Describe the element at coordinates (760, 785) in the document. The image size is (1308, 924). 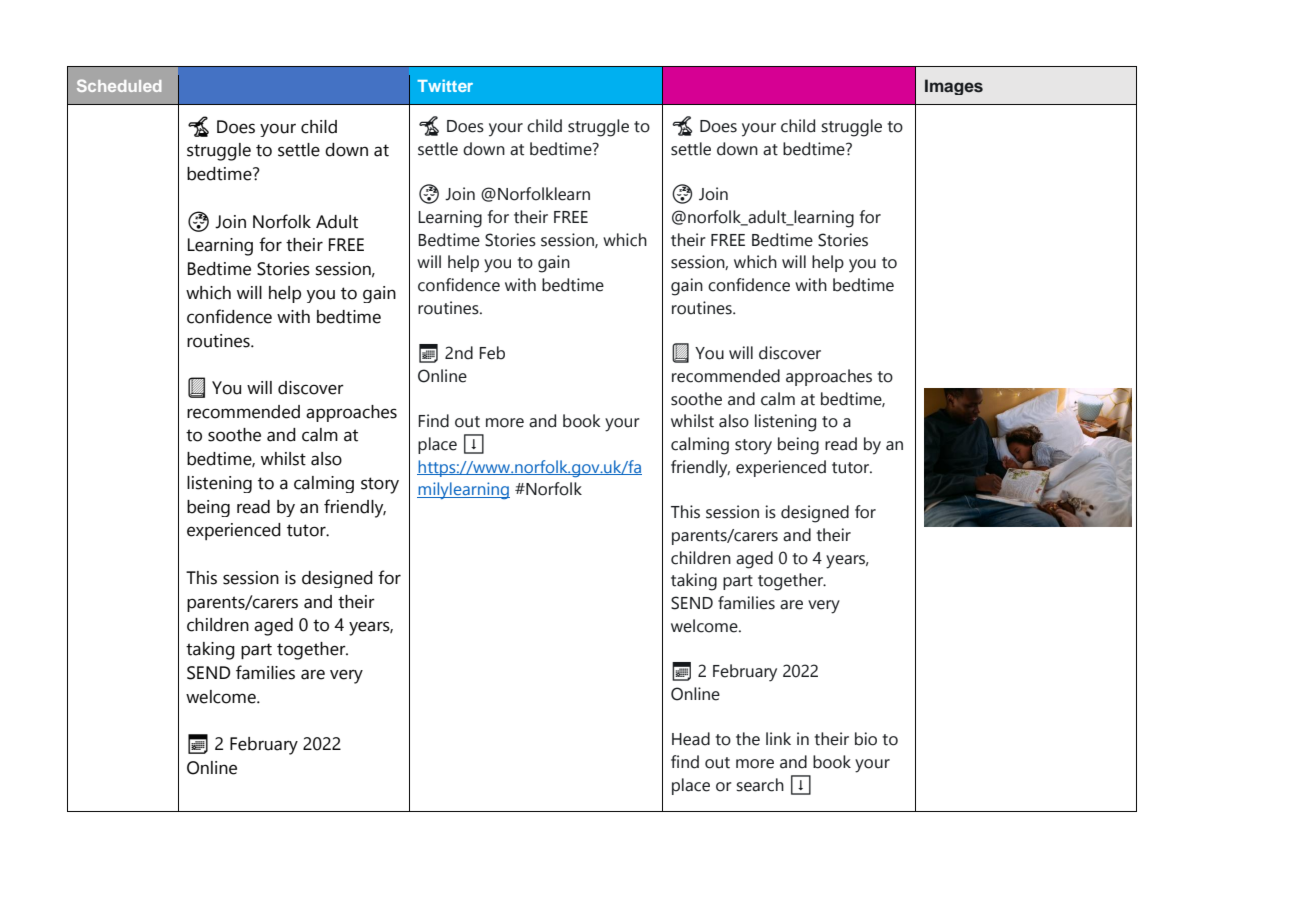
I see `search` at that location.
